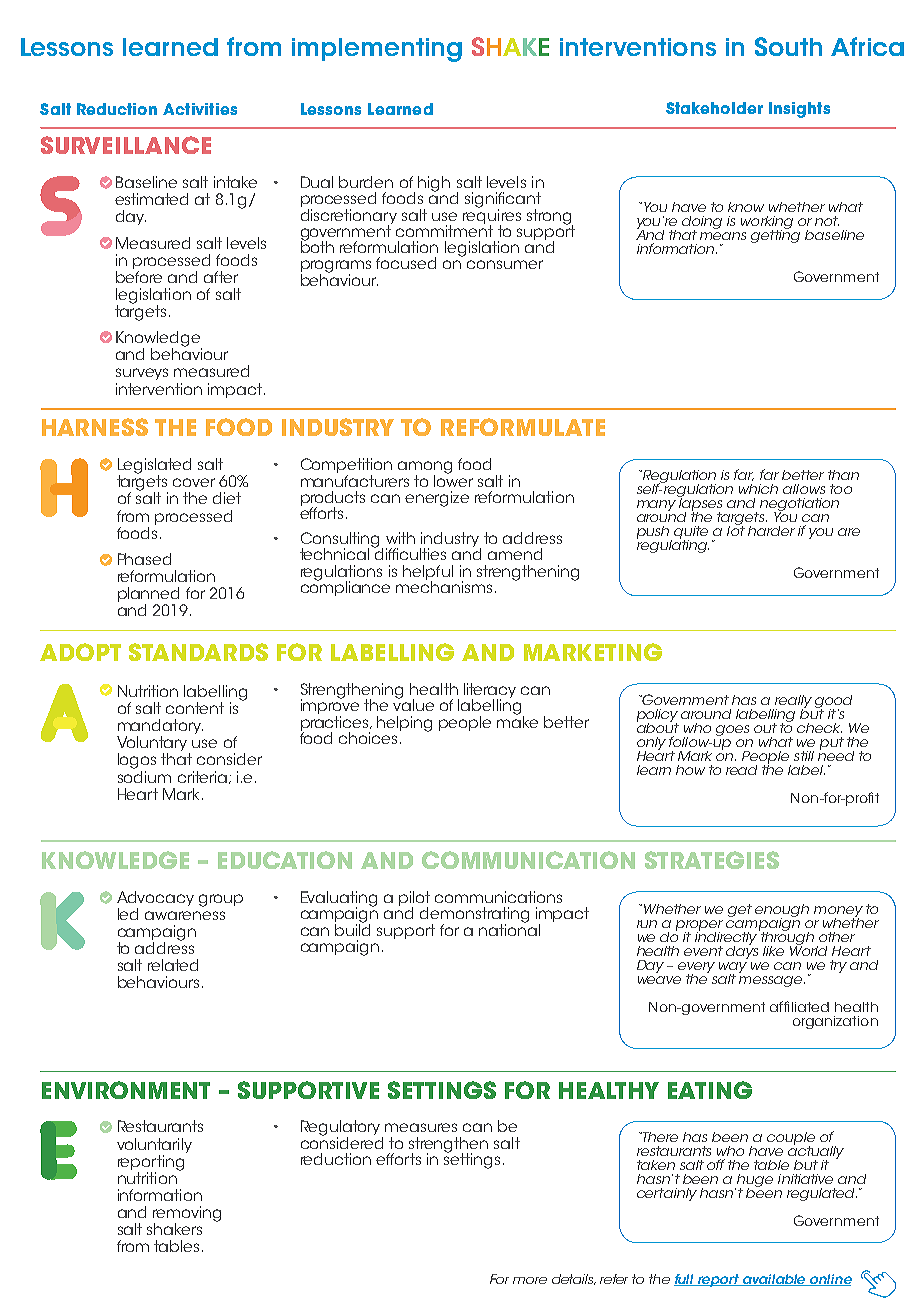  I want to click on Insights, so click(799, 110).
